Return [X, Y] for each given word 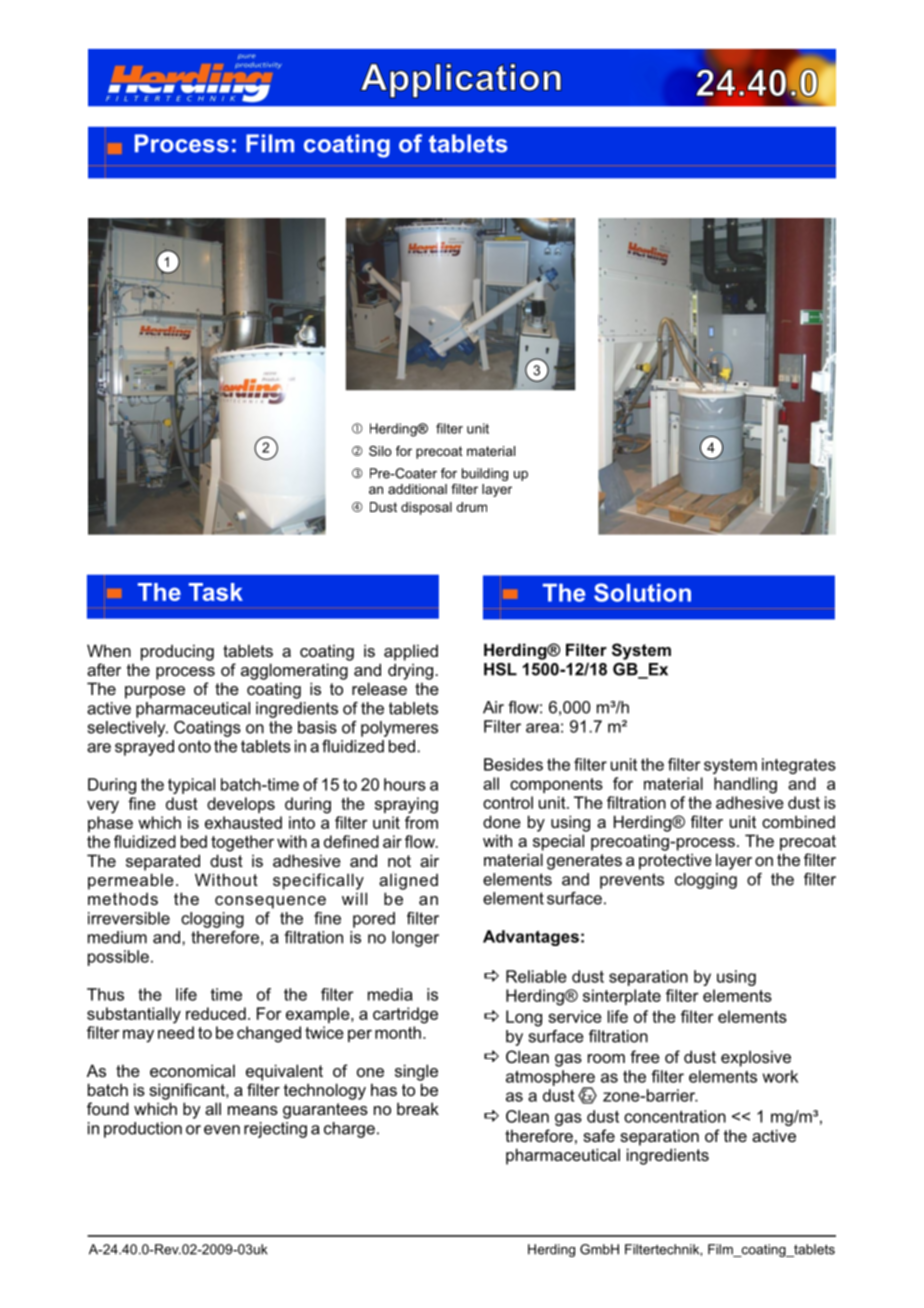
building [485, 474]
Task [216, 592]
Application [460, 80]
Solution [642, 592]
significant [188, 1091]
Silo [380, 451]
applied [411, 652]
